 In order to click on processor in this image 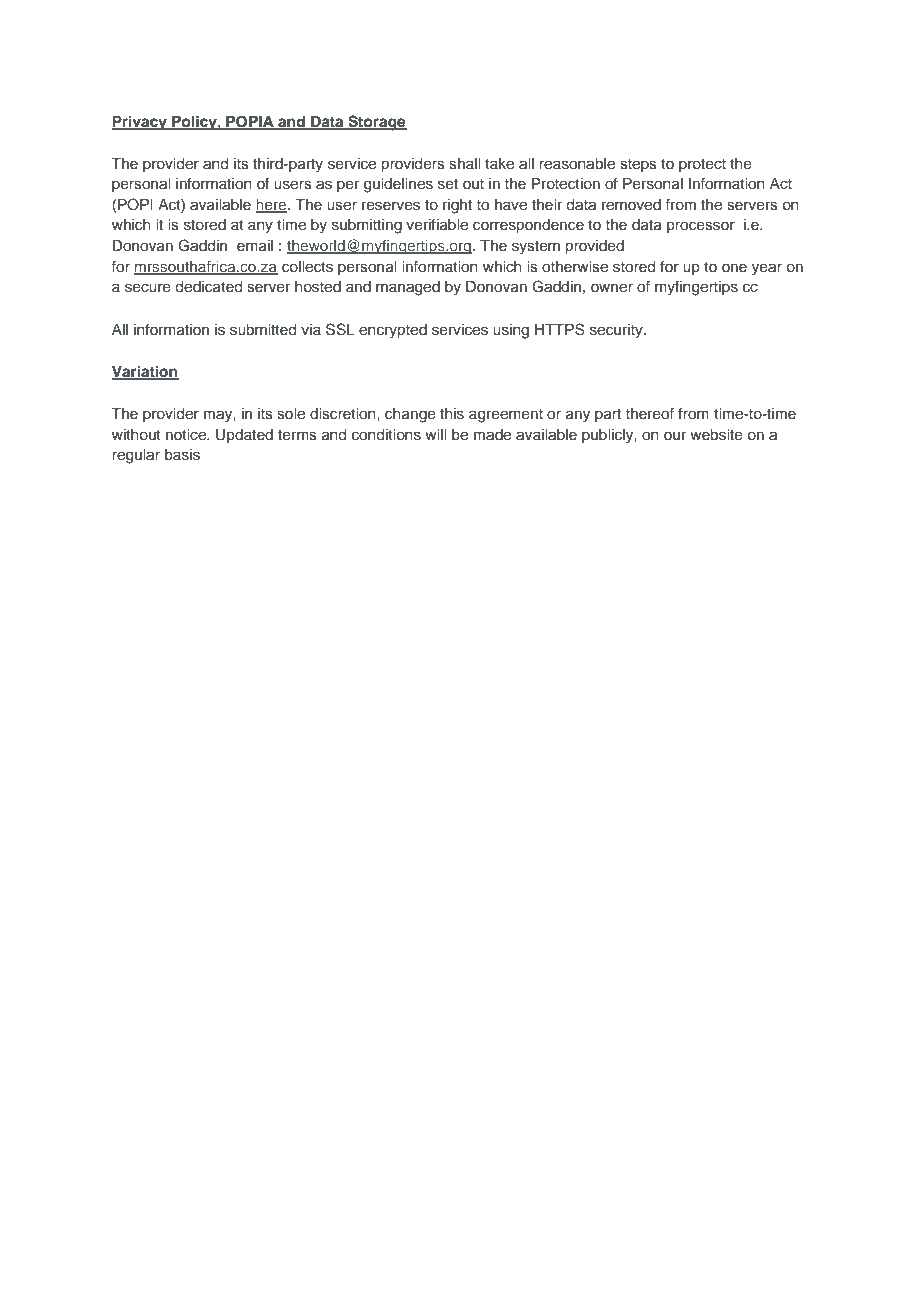, I will do `click(701, 227)`.
